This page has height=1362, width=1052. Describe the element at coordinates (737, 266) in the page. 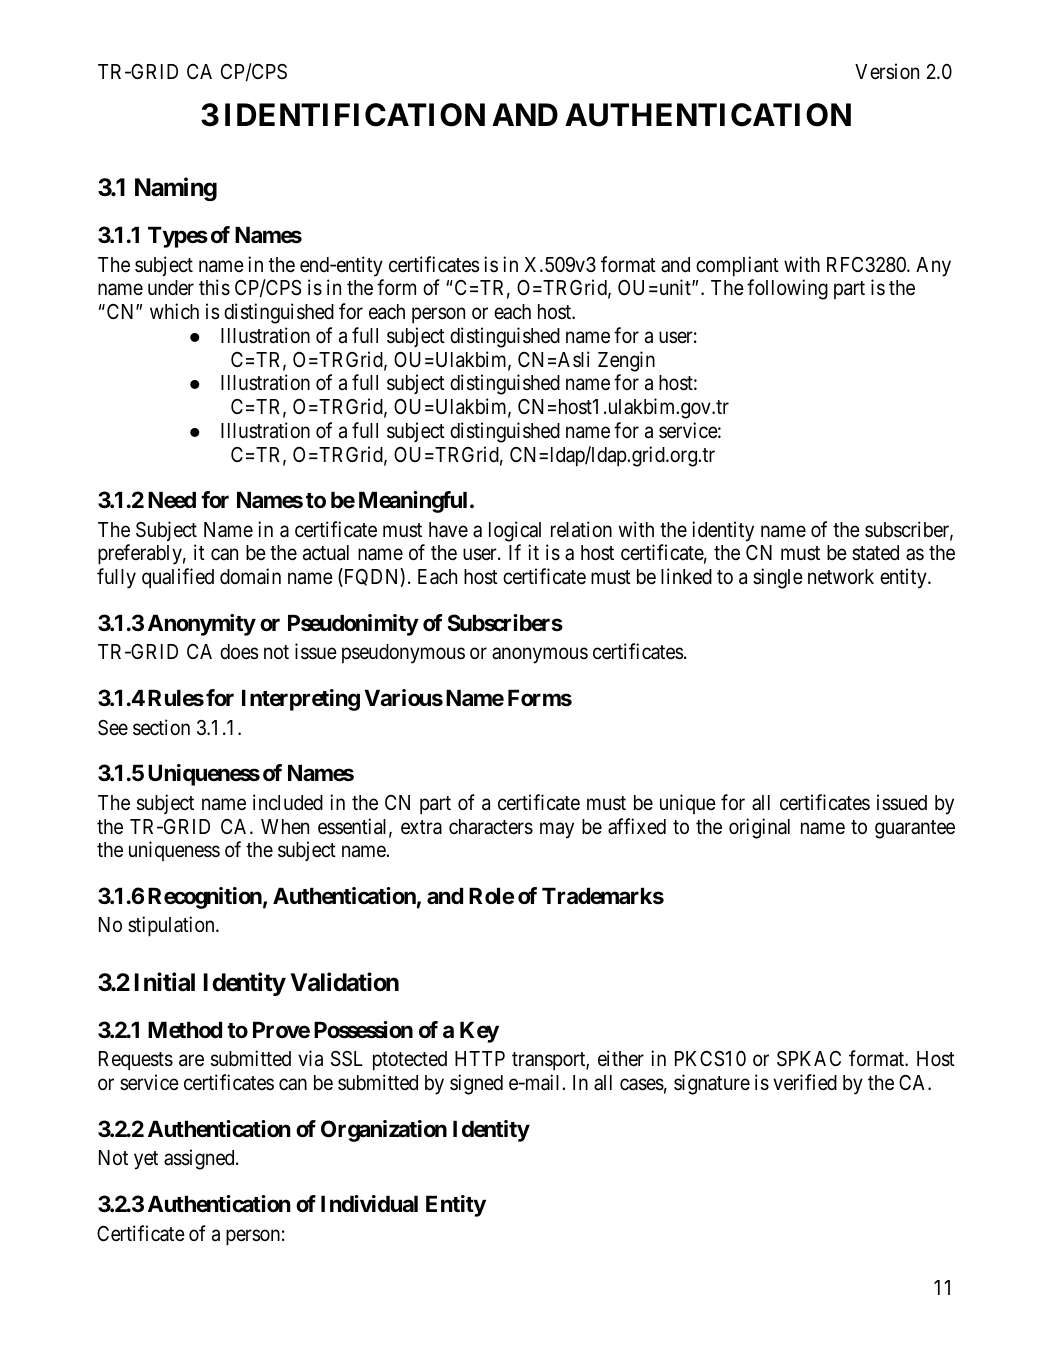

I see `compliant` at that location.
